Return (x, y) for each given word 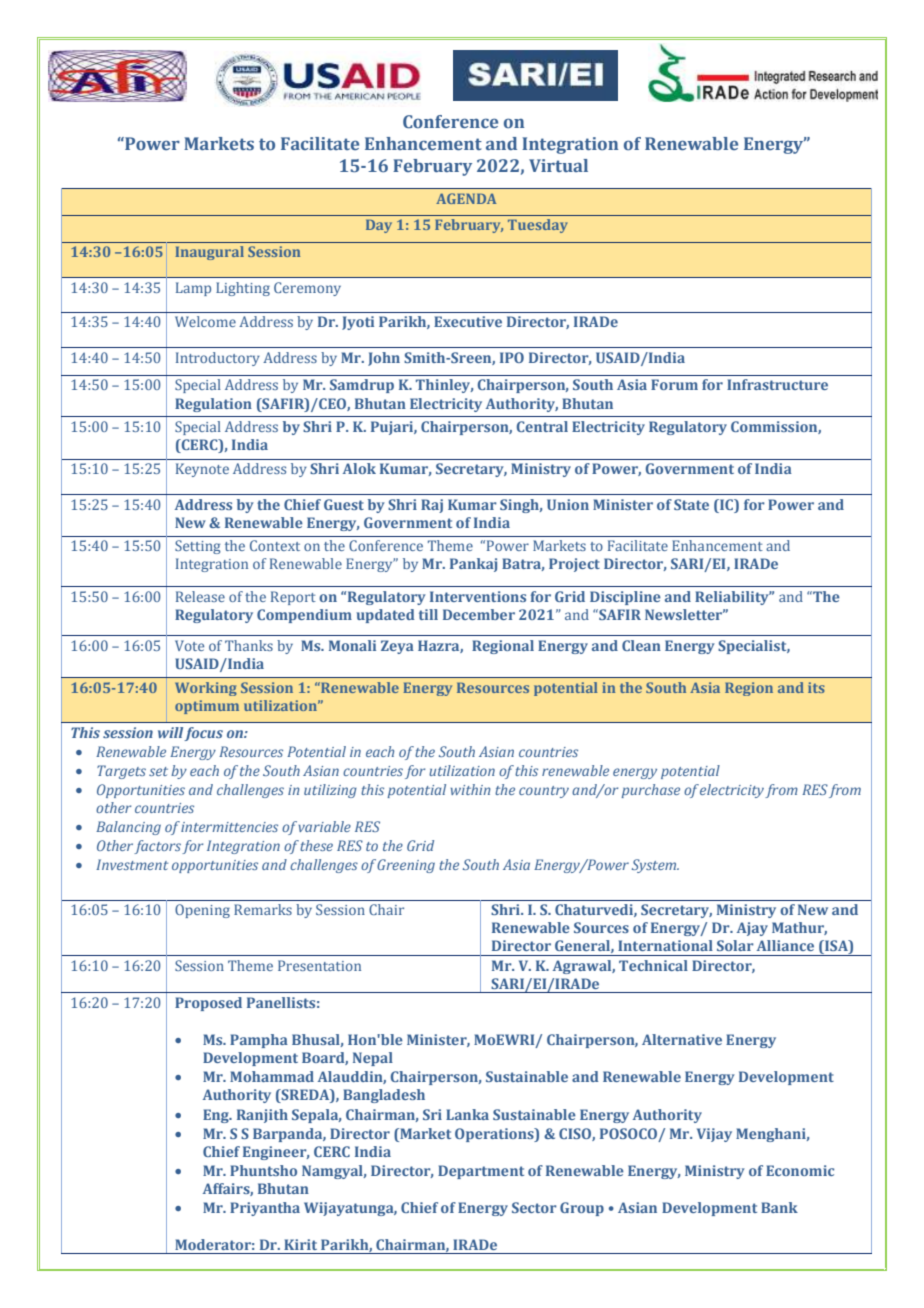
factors (157, 847)
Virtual (558, 165)
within (471, 789)
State (691, 504)
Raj (432, 506)
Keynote (202, 470)
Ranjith (262, 1116)
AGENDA (466, 198)
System (655, 866)
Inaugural (209, 253)
